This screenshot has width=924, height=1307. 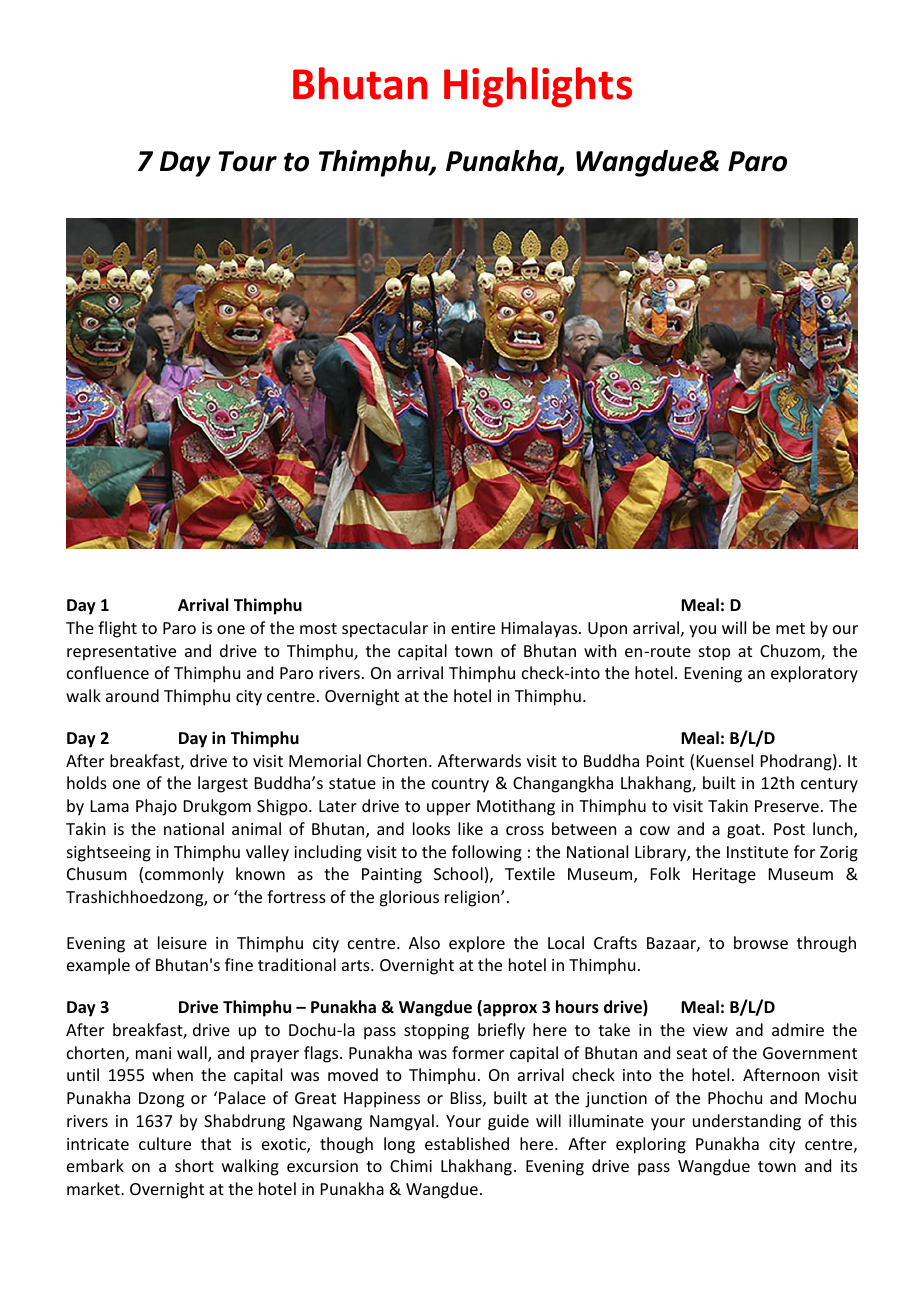 I want to click on culture, so click(x=165, y=1143).
